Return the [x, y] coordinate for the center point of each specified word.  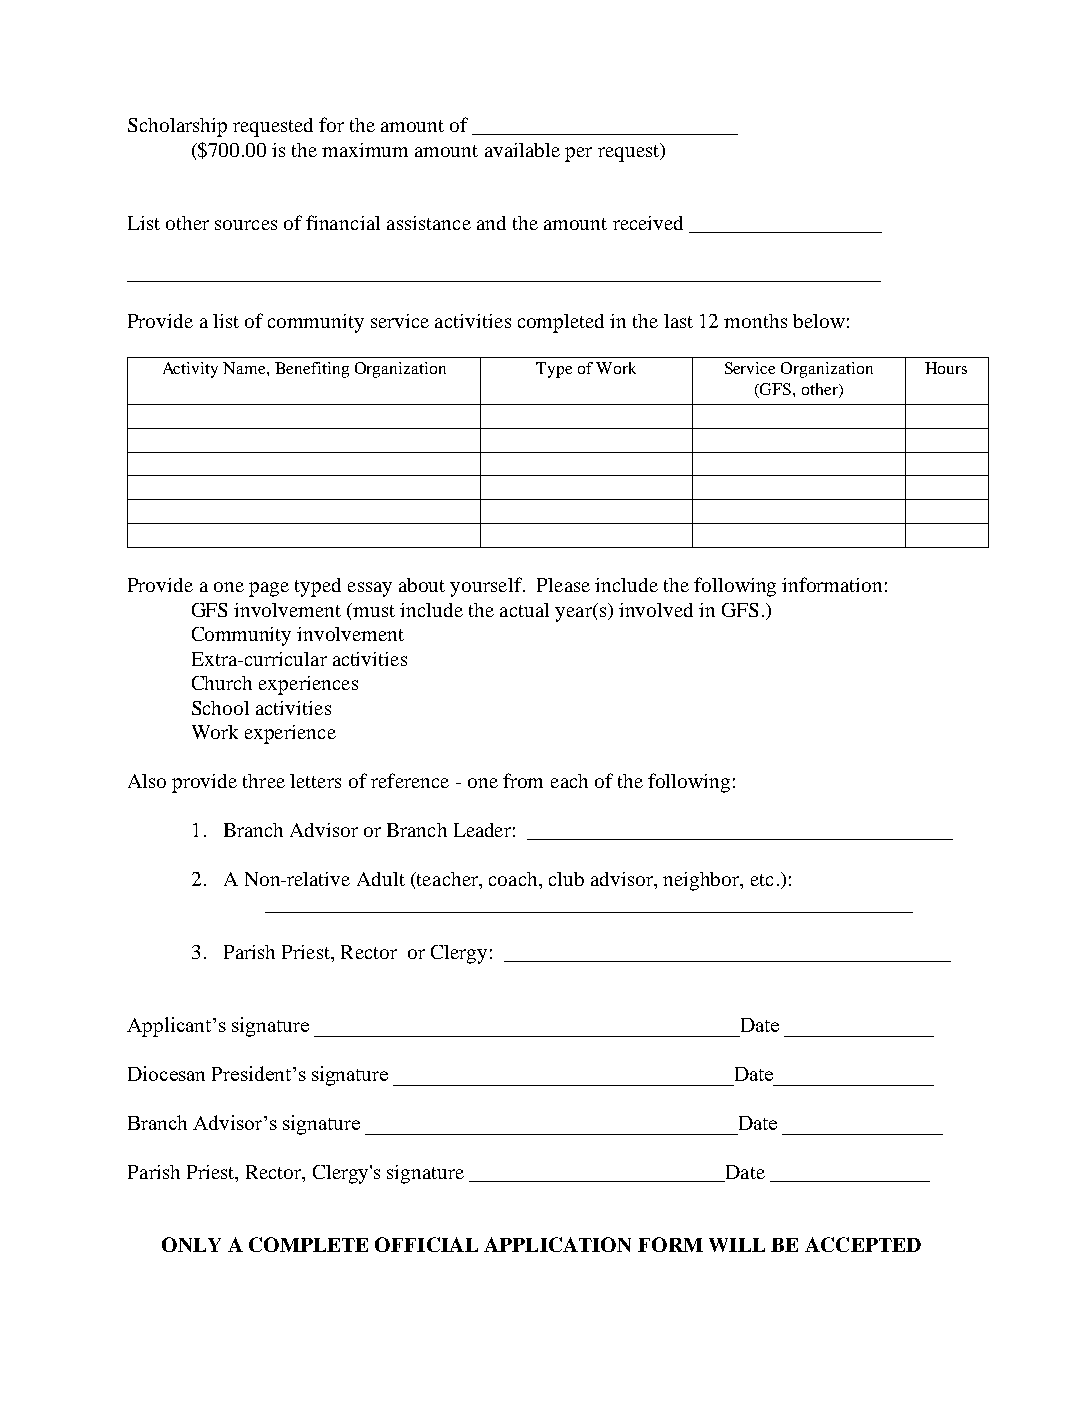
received [648, 223]
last [678, 321]
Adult [381, 879]
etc [762, 880]
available [522, 150]
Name [245, 368]
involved [656, 610]
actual [524, 610]
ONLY [191, 1244]
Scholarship [177, 127]
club [566, 879]
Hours [946, 368]
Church [222, 683]
